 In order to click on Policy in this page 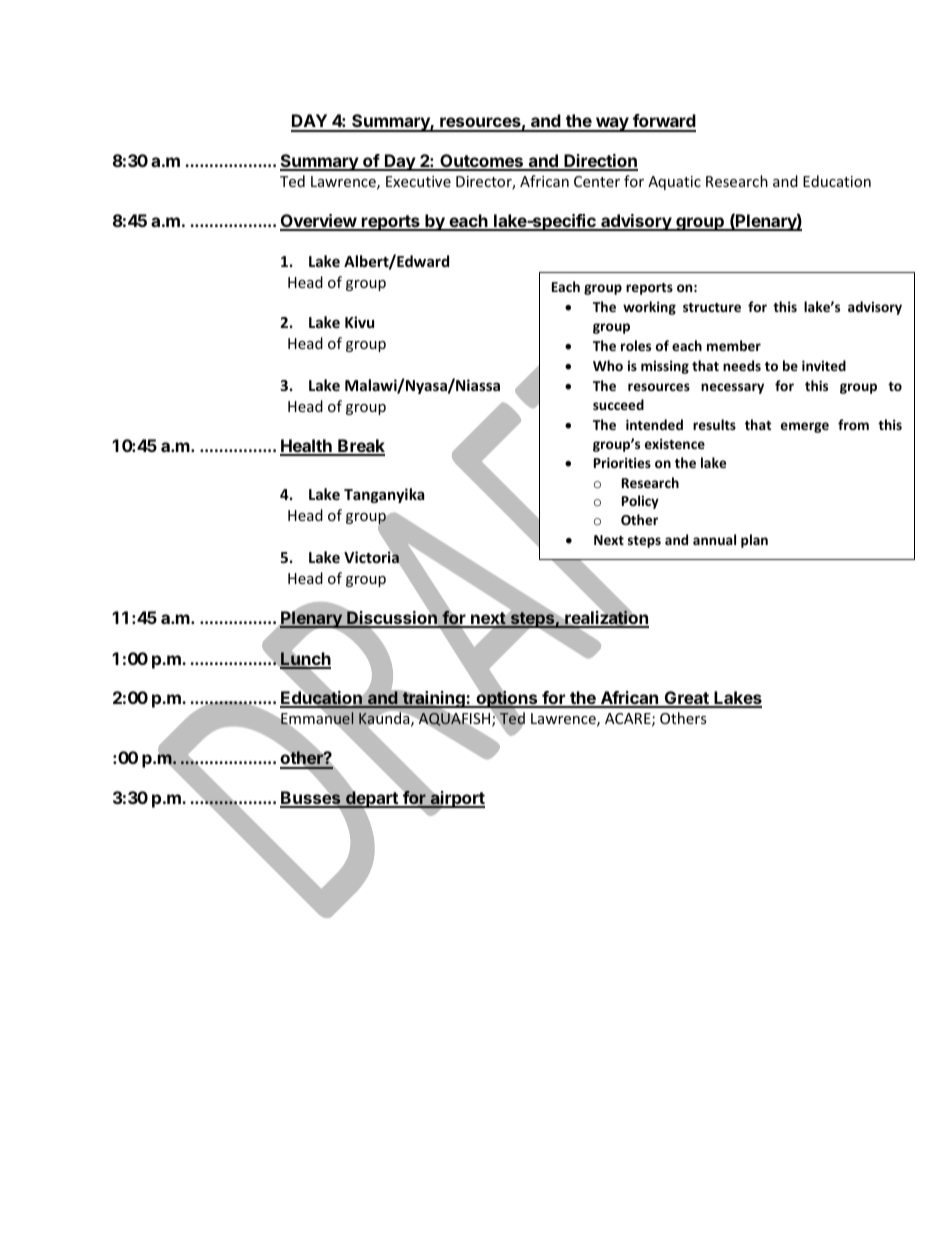, I will do `click(640, 502)`.
